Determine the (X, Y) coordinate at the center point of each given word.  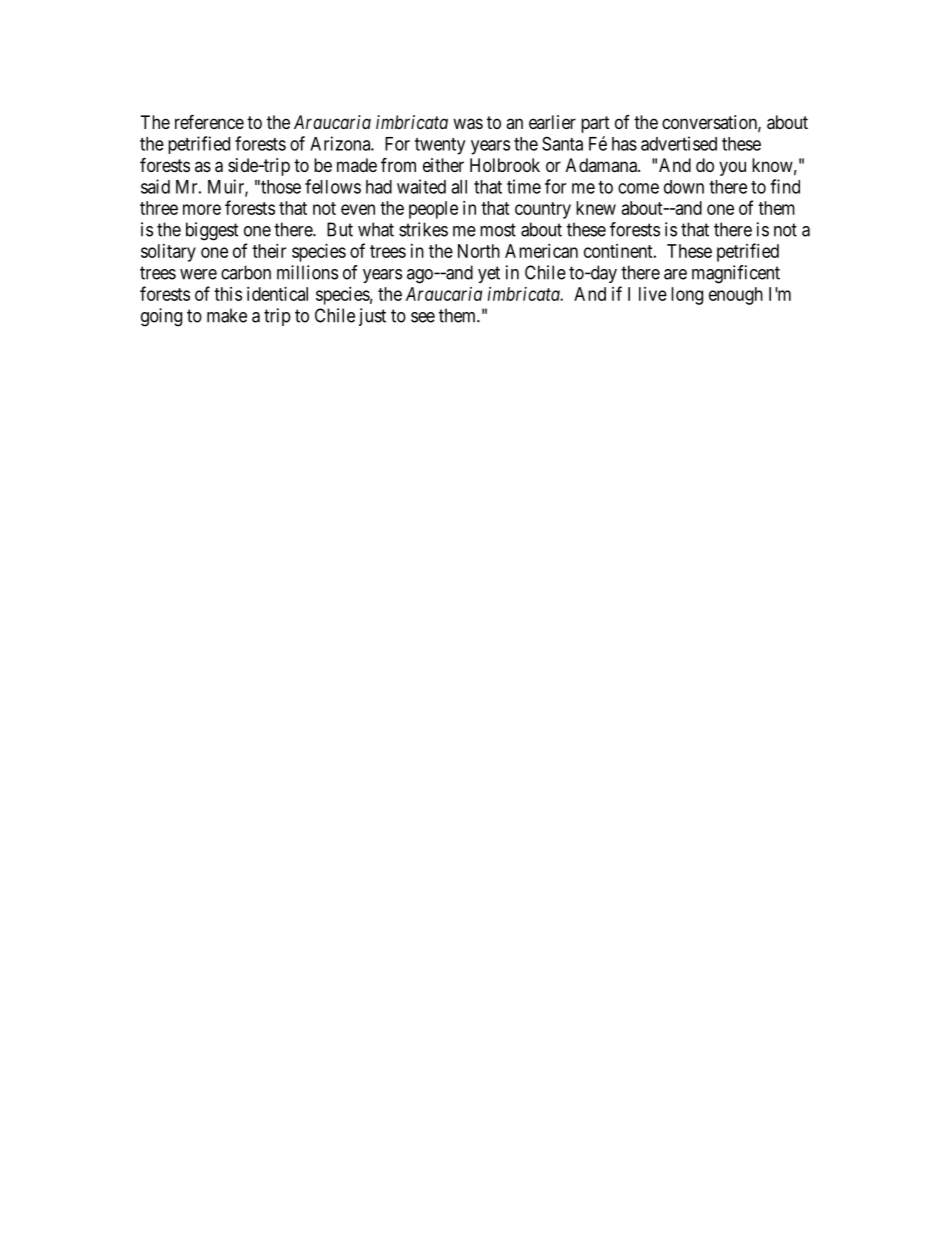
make (227, 315)
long (687, 296)
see (423, 317)
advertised (679, 143)
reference (209, 121)
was (468, 124)
